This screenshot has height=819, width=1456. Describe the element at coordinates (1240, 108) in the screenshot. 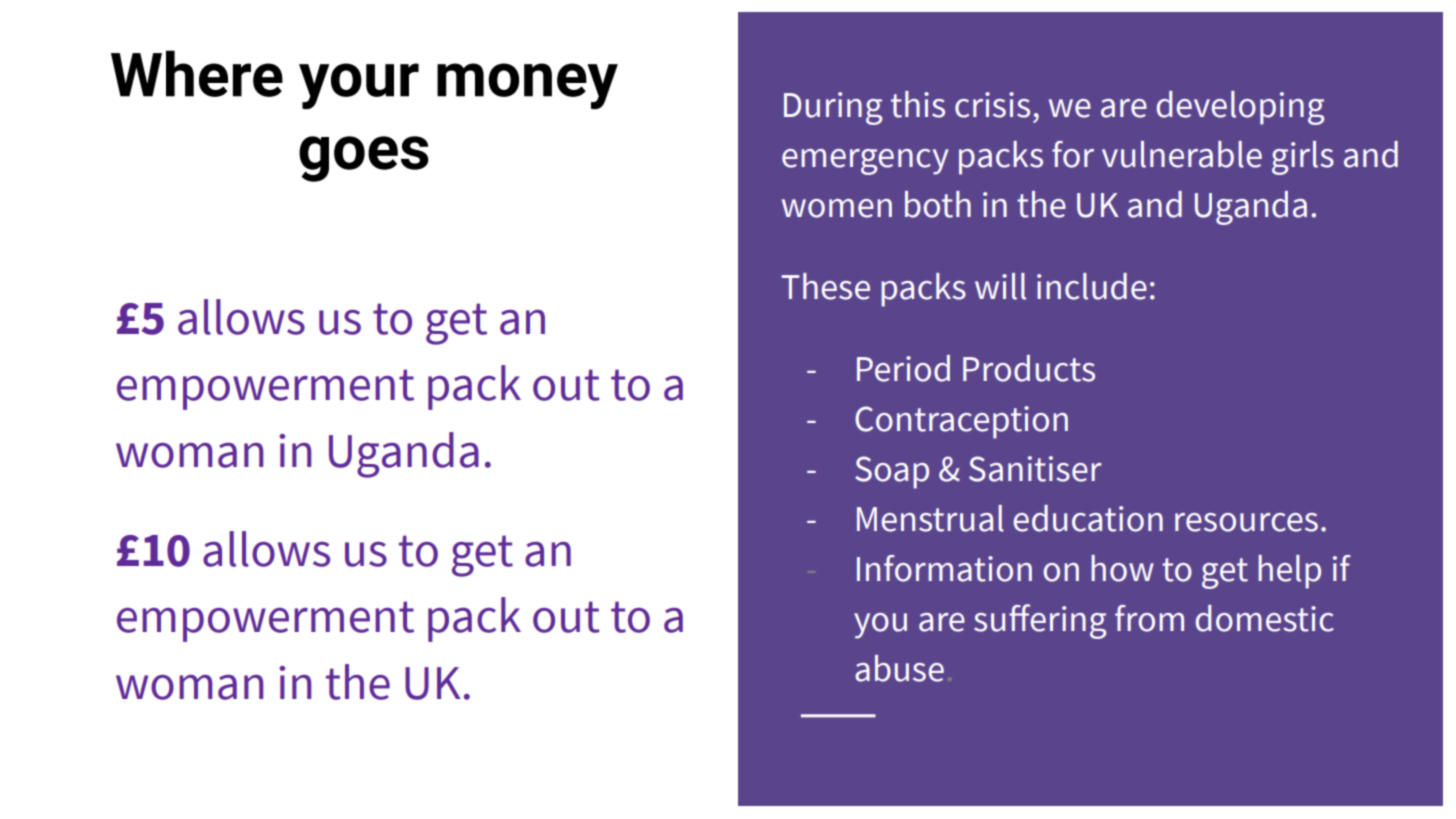

I see `developing` at that location.
